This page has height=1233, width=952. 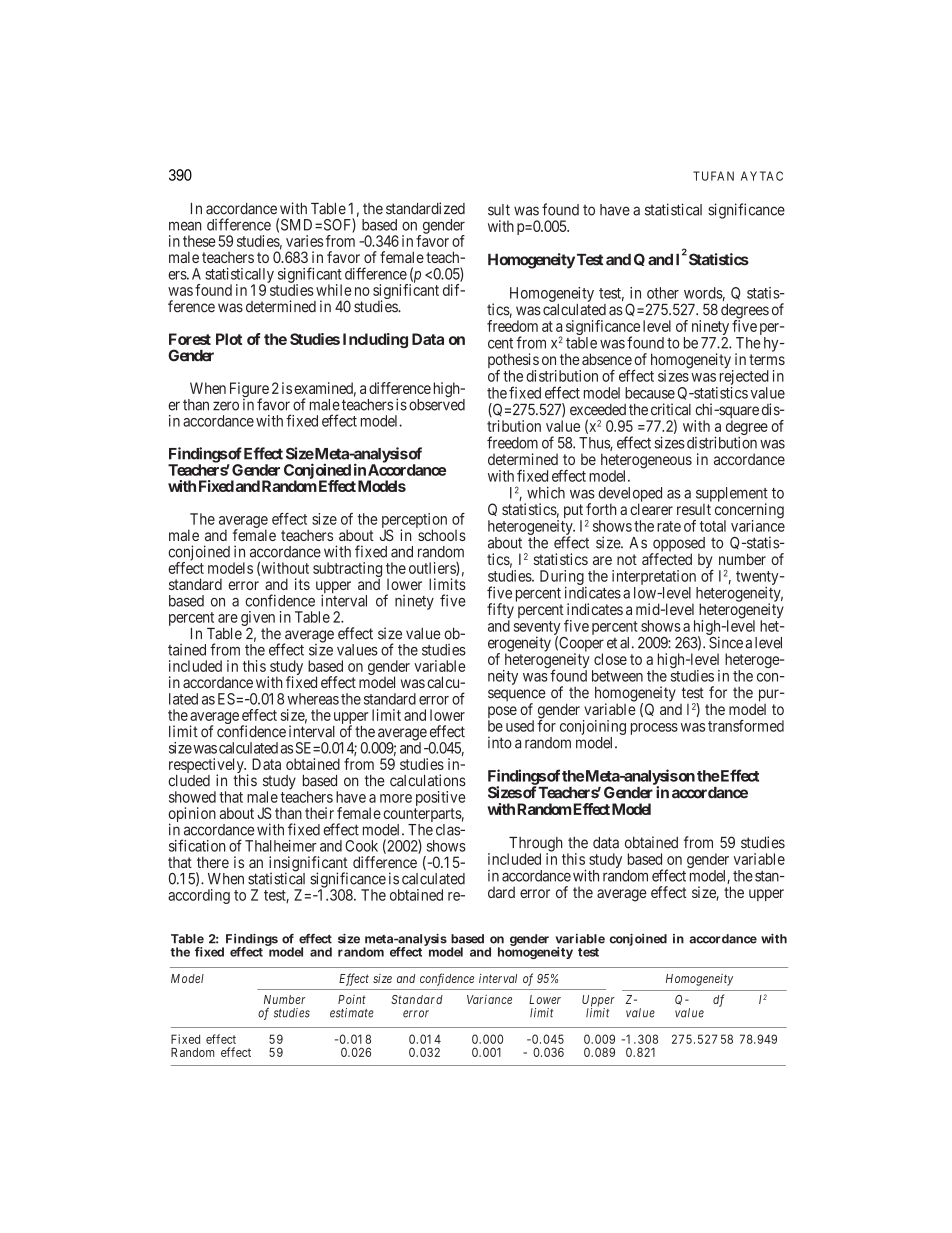 What do you see at coordinates (334, 290) in the page?
I see `while` at bounding box center [334, 290].
